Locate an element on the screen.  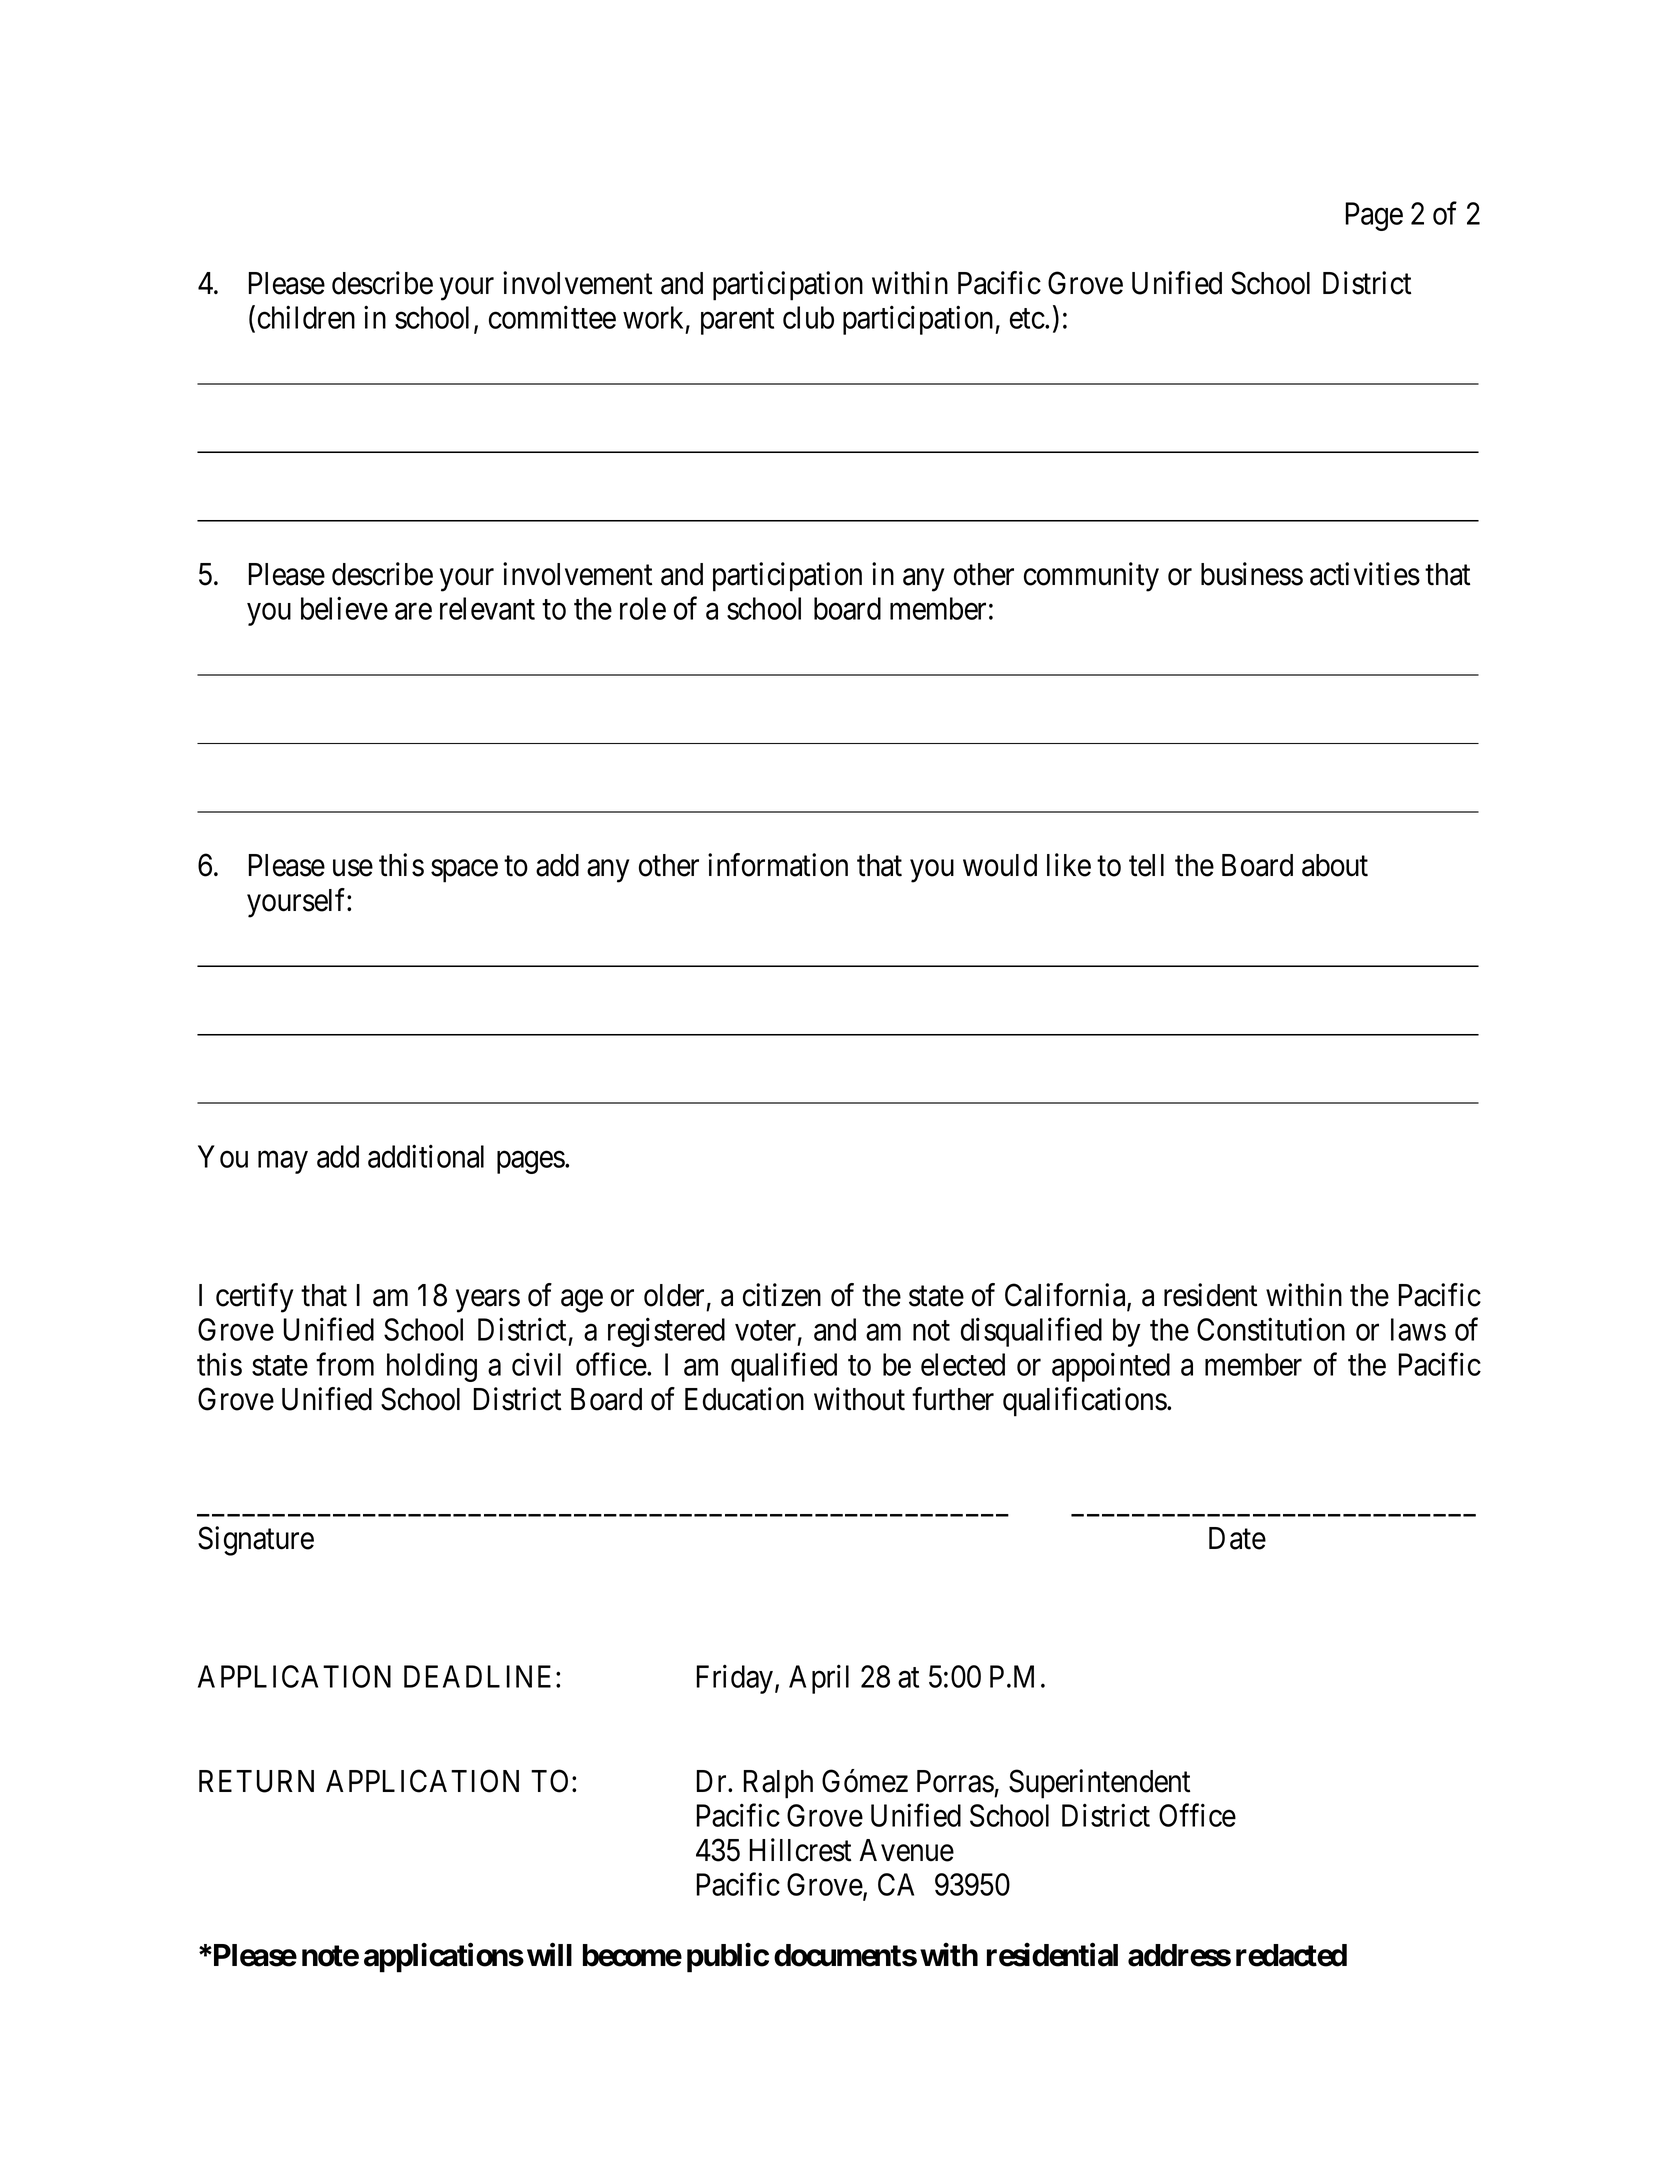
appointed is located at coordinates (1111, 1367).
